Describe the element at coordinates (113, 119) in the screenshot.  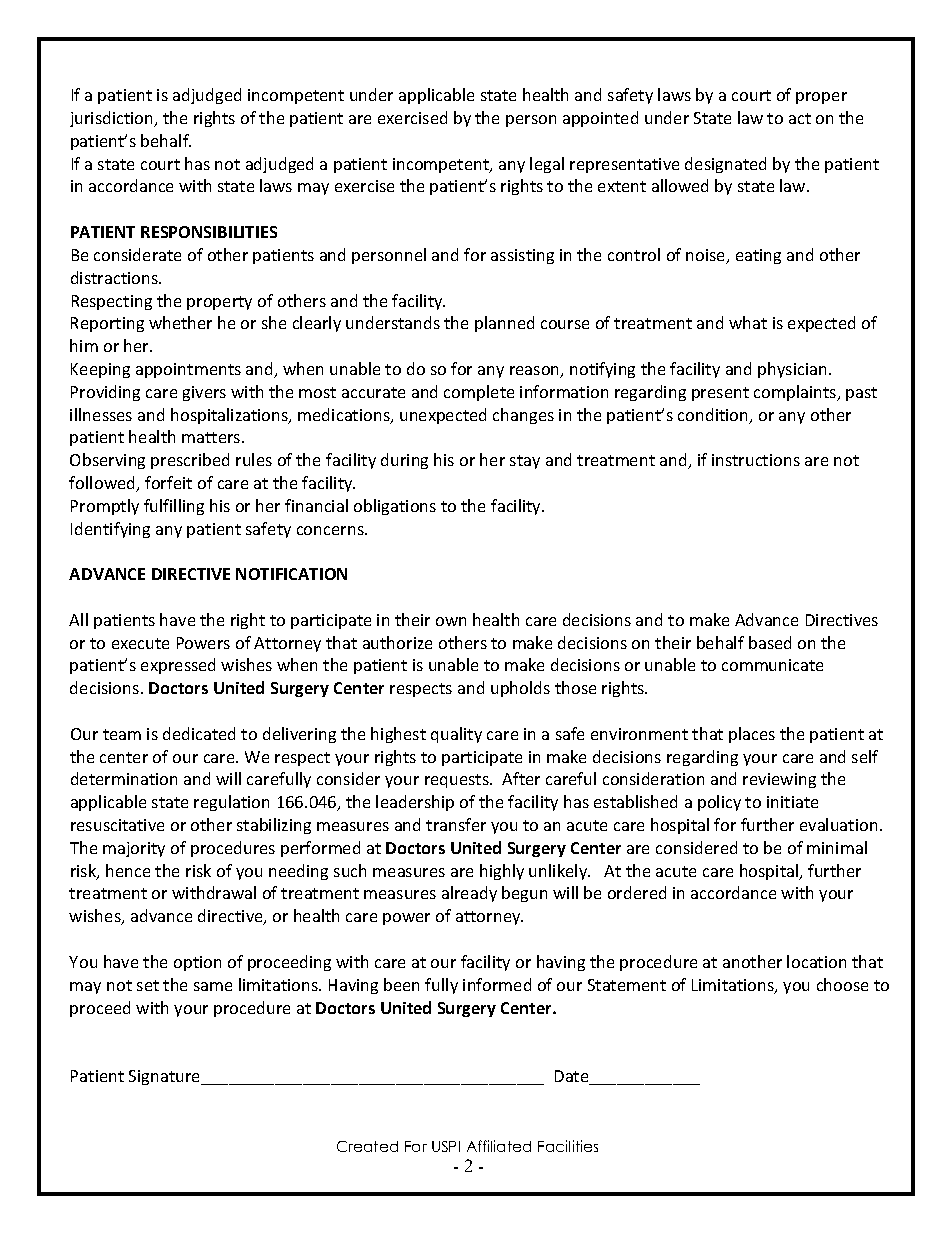
I see `jurisdiction` at that location.
